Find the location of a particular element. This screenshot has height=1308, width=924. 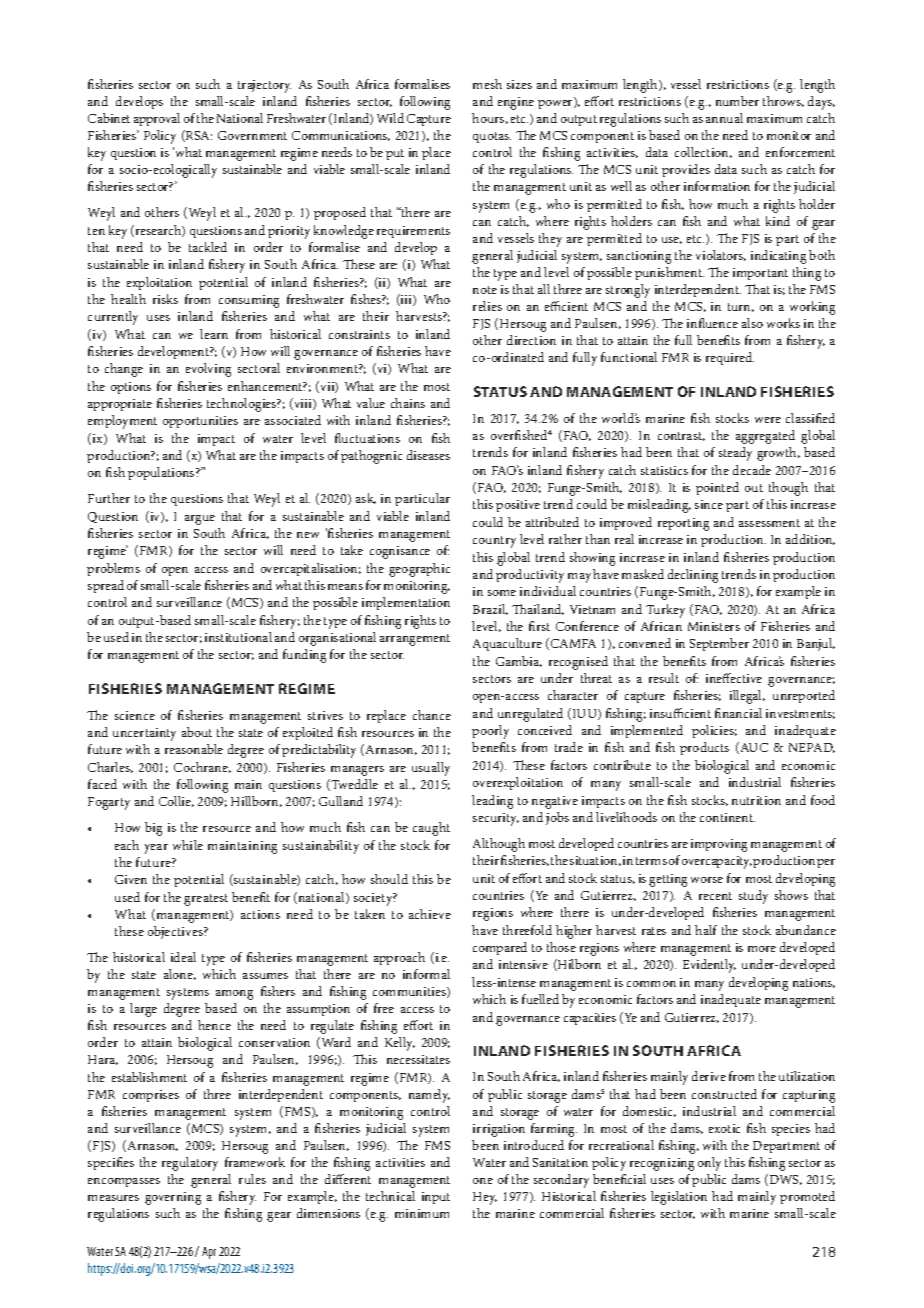

ideal is located at coordinates (183, 957).
